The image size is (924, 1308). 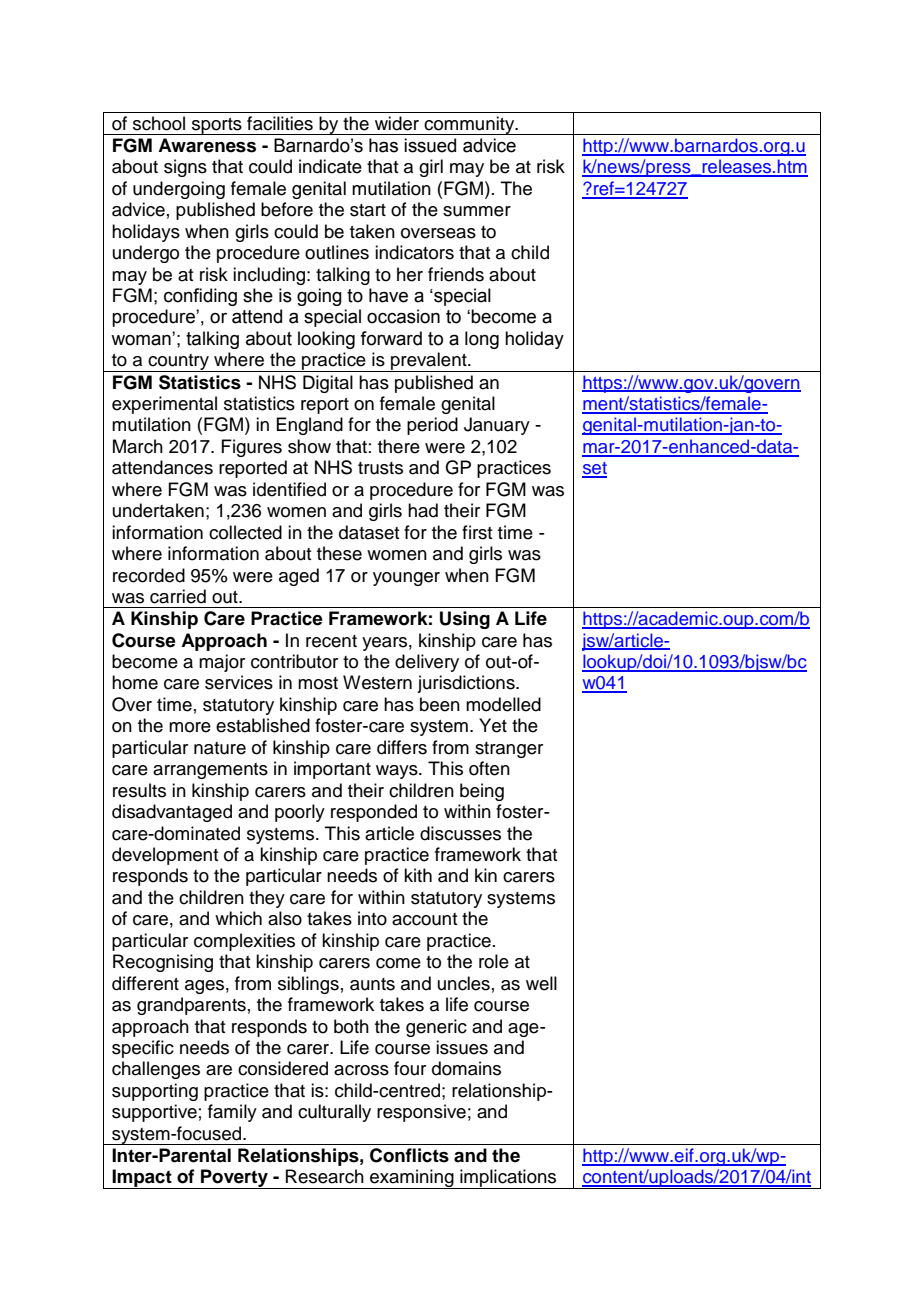 What do you see at coordinates (372, 918) in the screenshot?
I see `into` at bounding box center [372, 918].
